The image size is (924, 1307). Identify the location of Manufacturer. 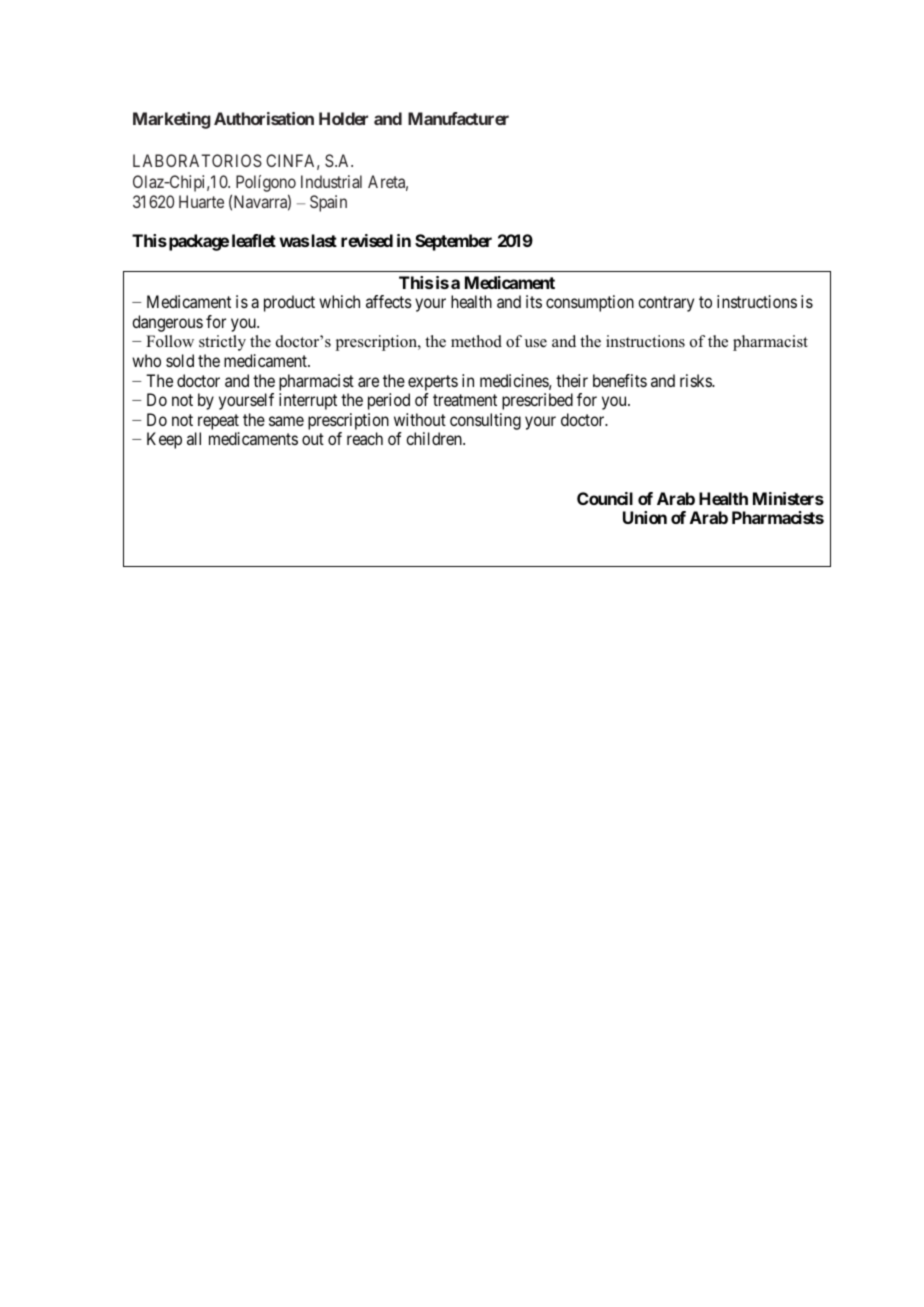
(458, 118).
